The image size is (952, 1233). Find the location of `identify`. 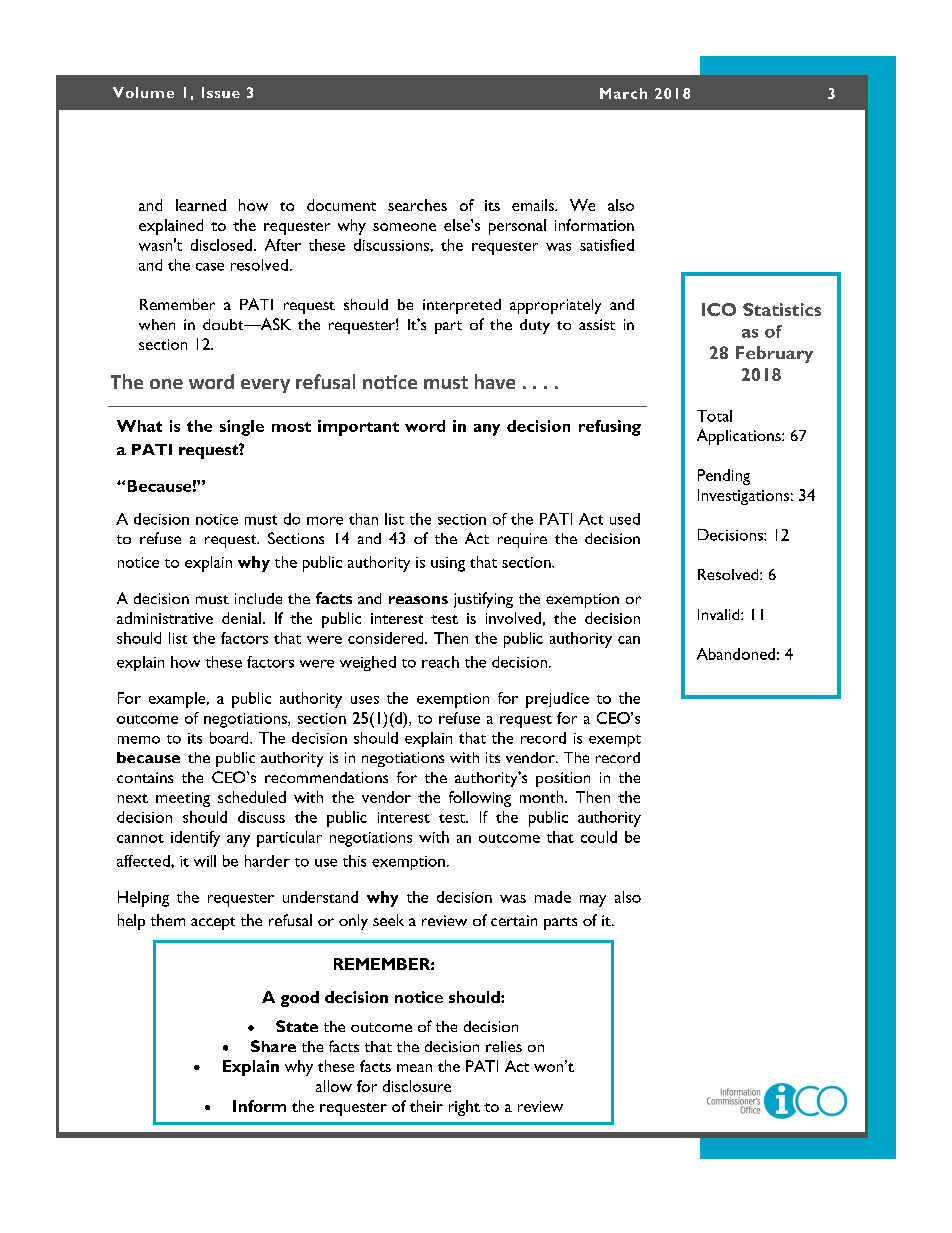

identify is located at coordinates (195, 839).
